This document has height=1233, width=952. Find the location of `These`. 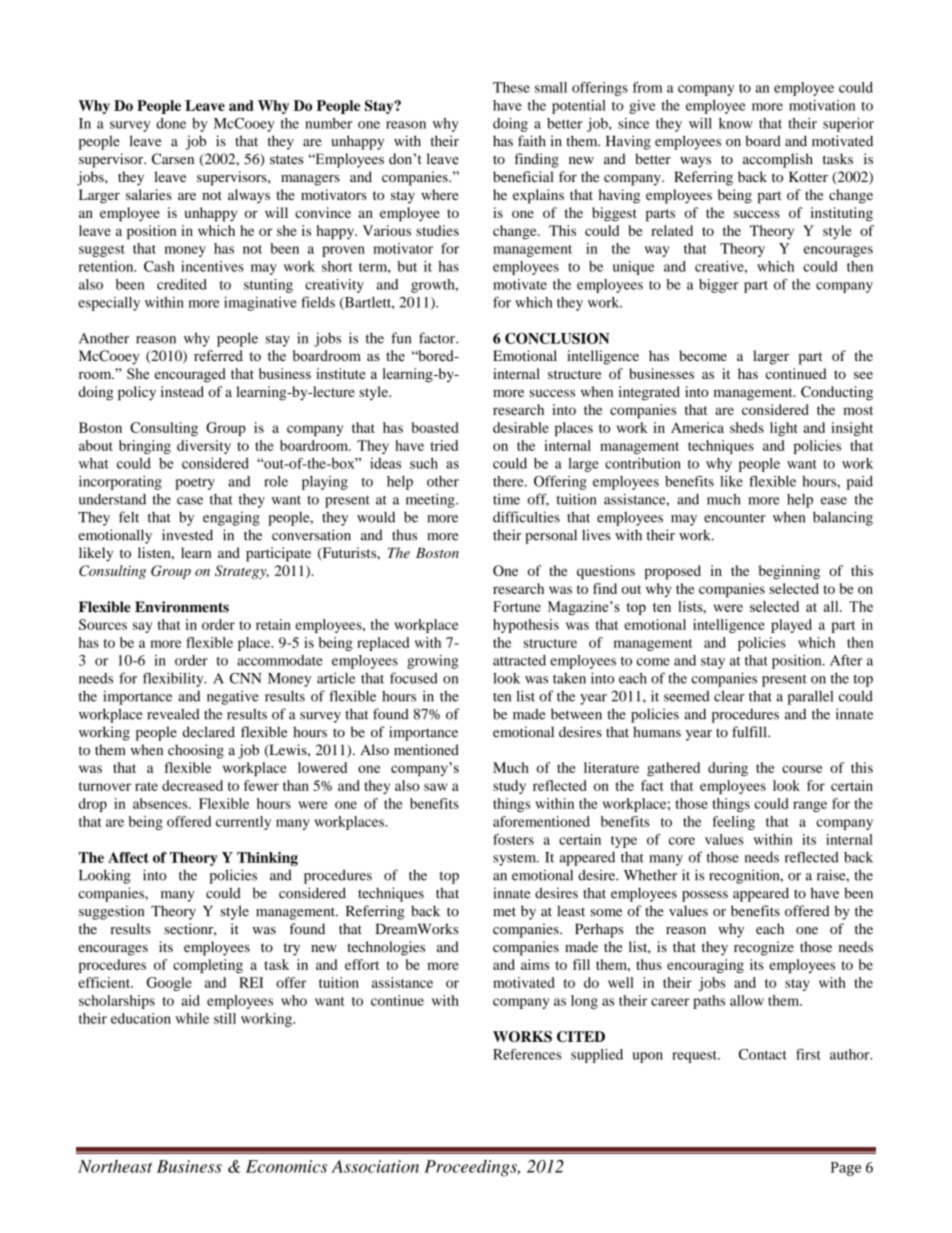

These is located at coordinates (511, 87).
